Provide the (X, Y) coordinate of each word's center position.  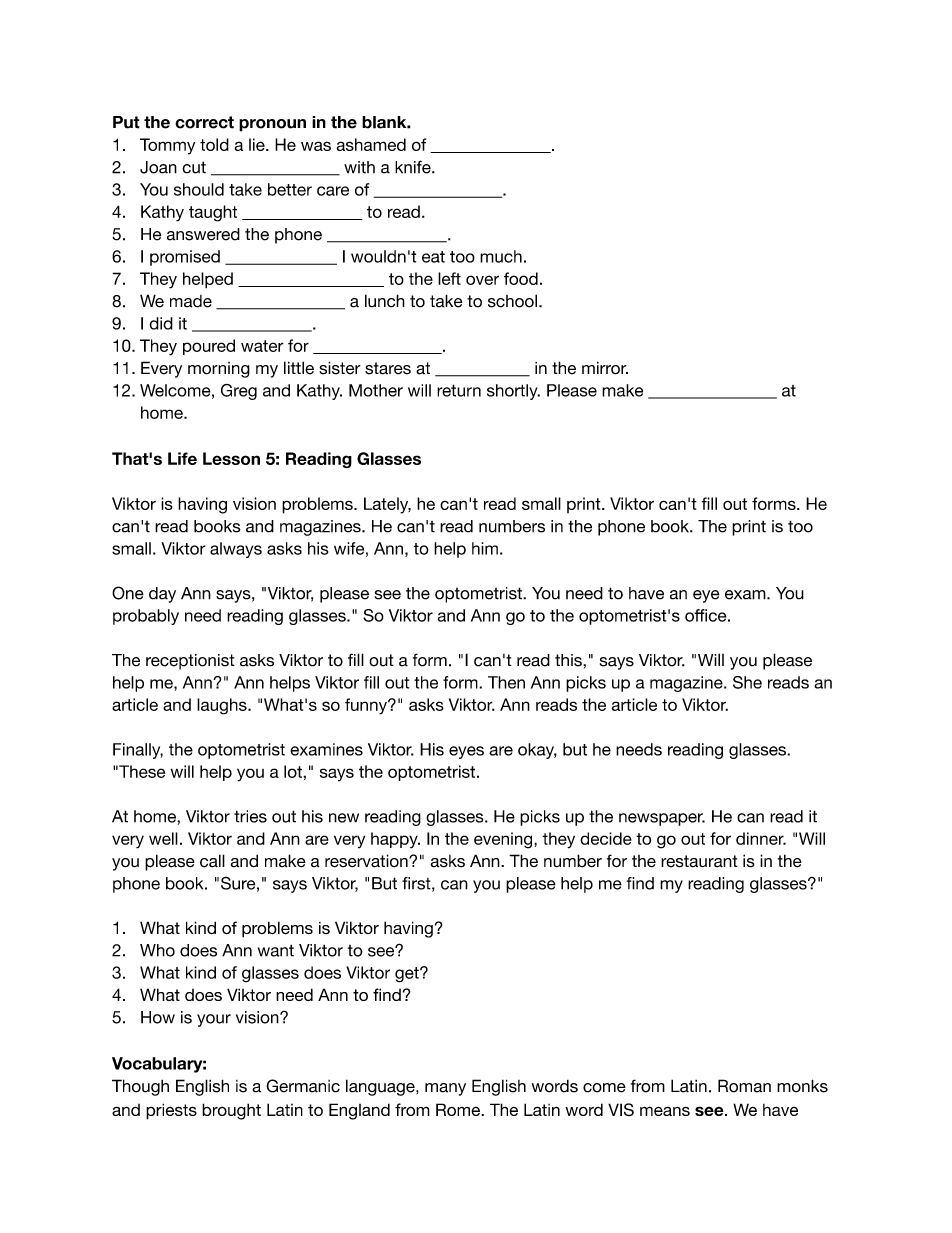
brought (231, 1111)
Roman (744, 1086)
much (501, 256)
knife (414, 167)
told (214, 144)
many (445, 1089)
